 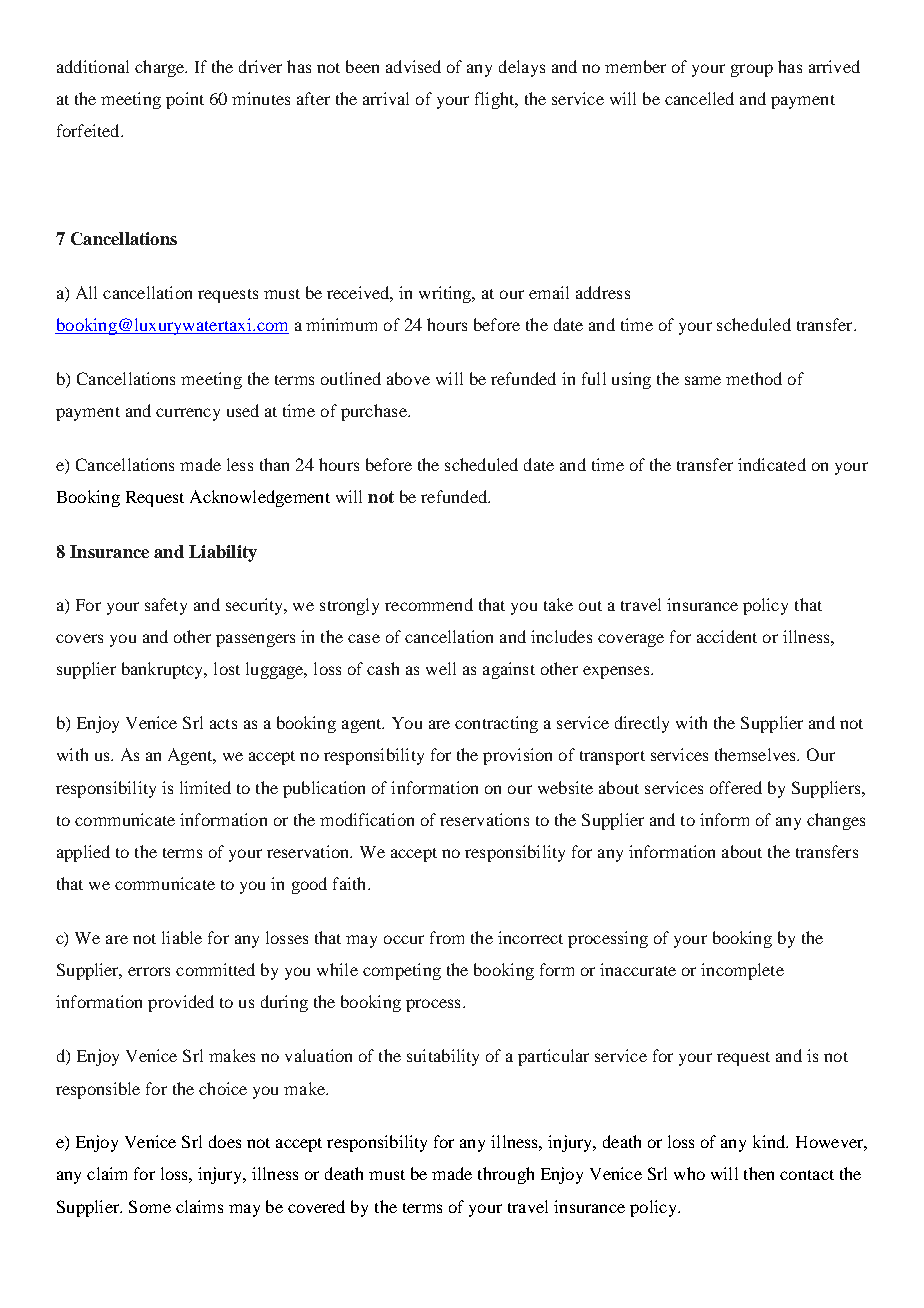 What do you see at coordinates (367, 819) in the screenshot?
I see `modification` at bounding box center [367, 819].
